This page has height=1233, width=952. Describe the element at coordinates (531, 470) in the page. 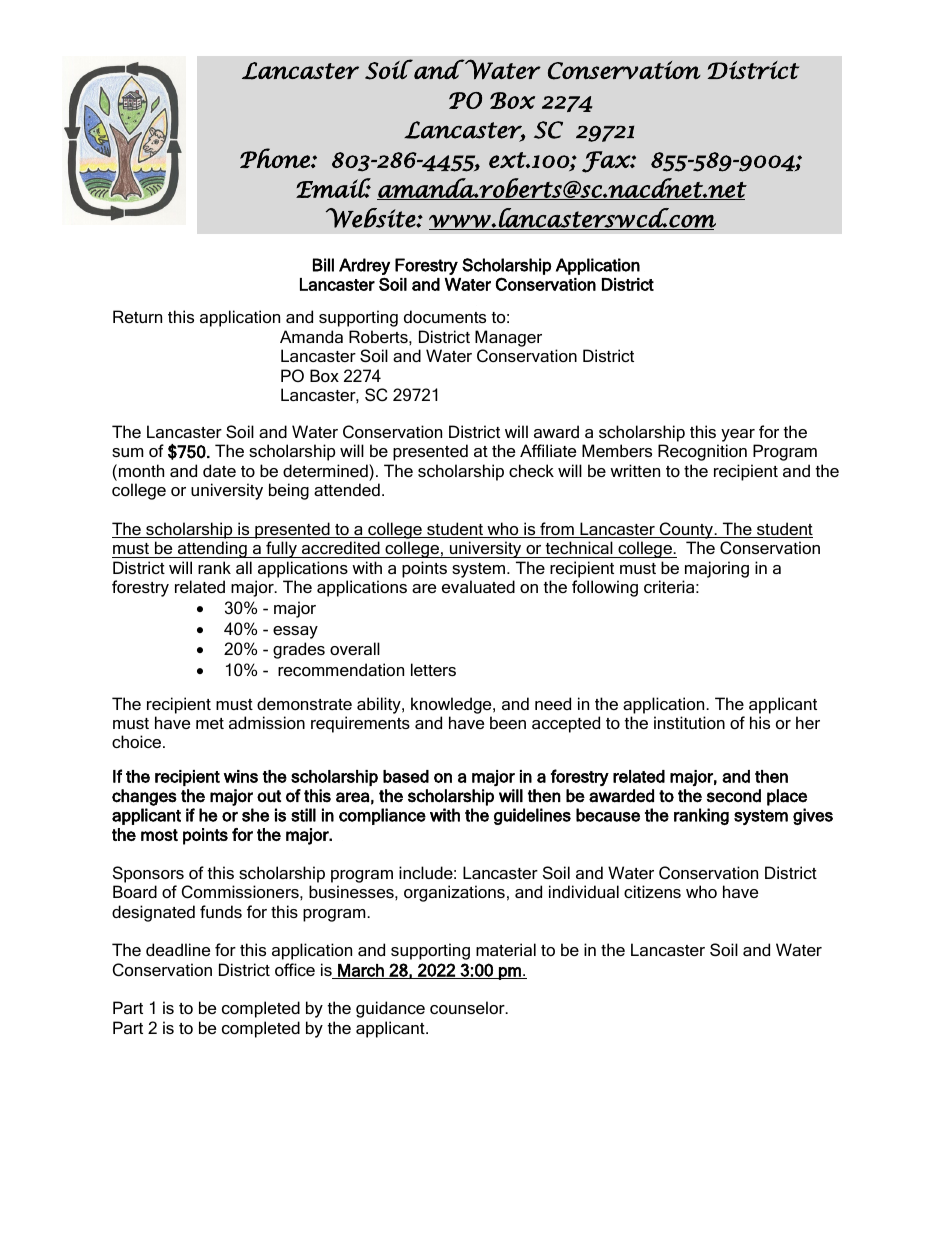

I see `check` at that location.
